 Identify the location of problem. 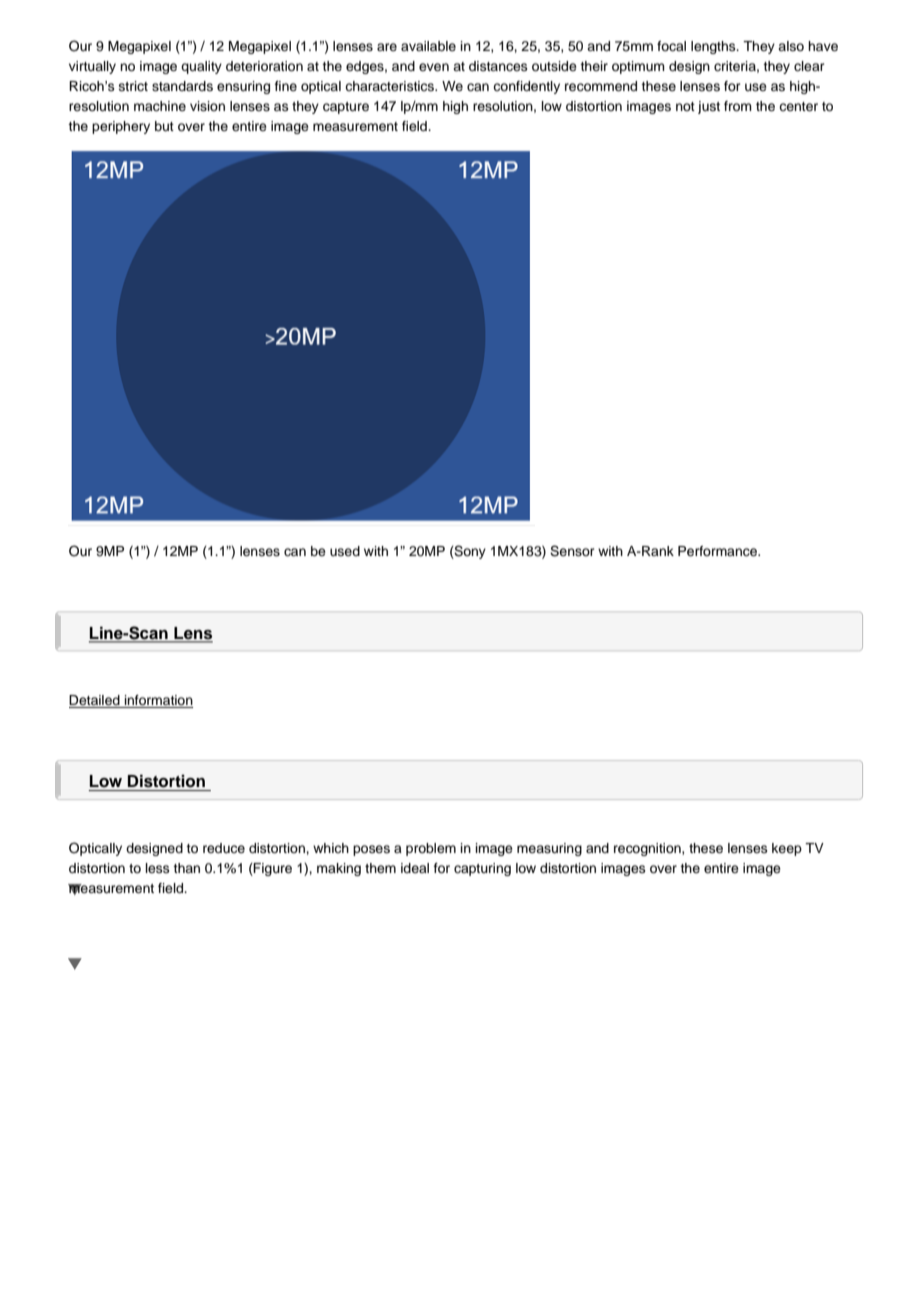
(431, 849).
